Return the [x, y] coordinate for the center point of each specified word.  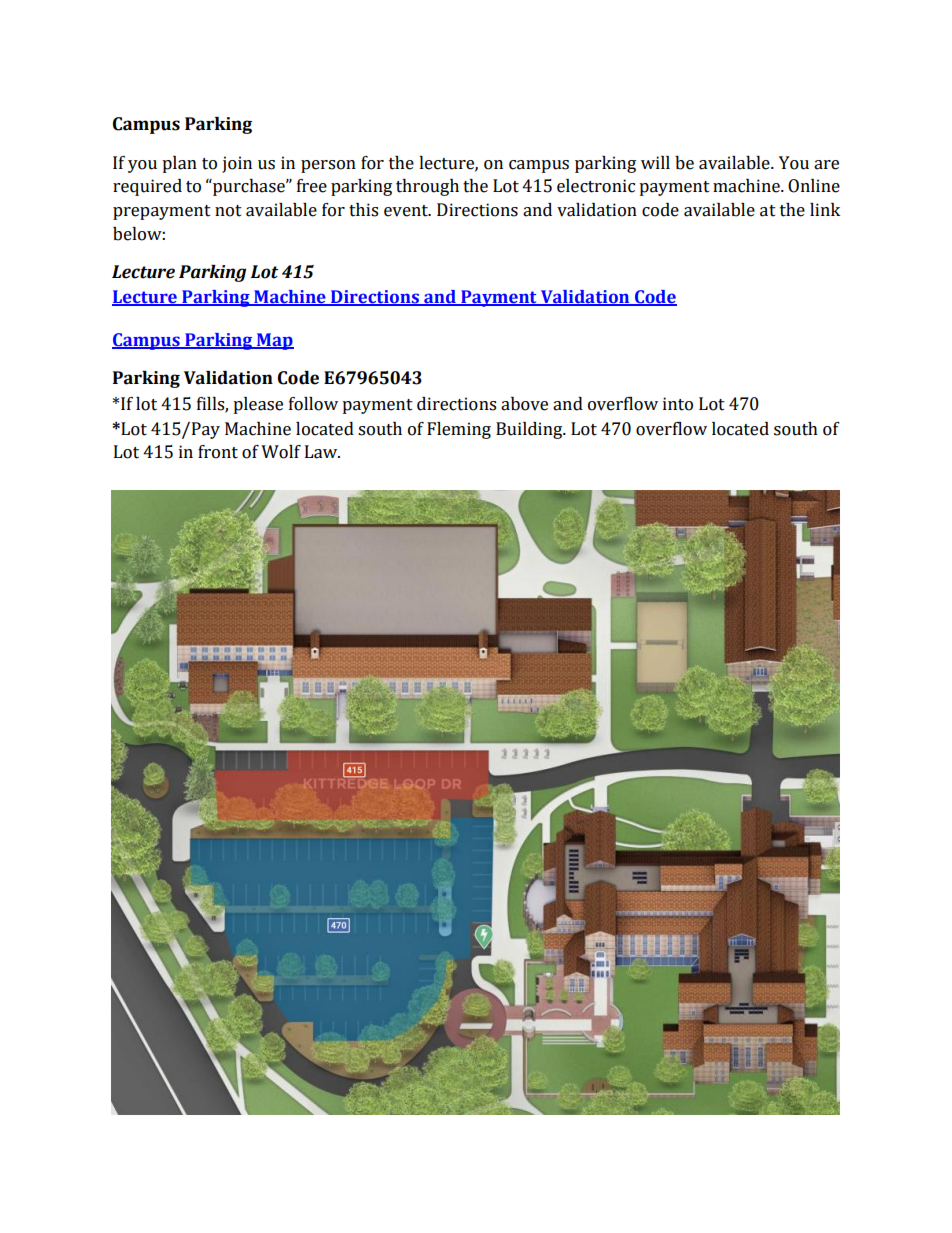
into [678, 404]
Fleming [459, 430]
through [427, 187]
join [237, 164]
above [524, 404]
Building [530, 430]
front [218, 452]
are [826, 165]
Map [274, 341]
